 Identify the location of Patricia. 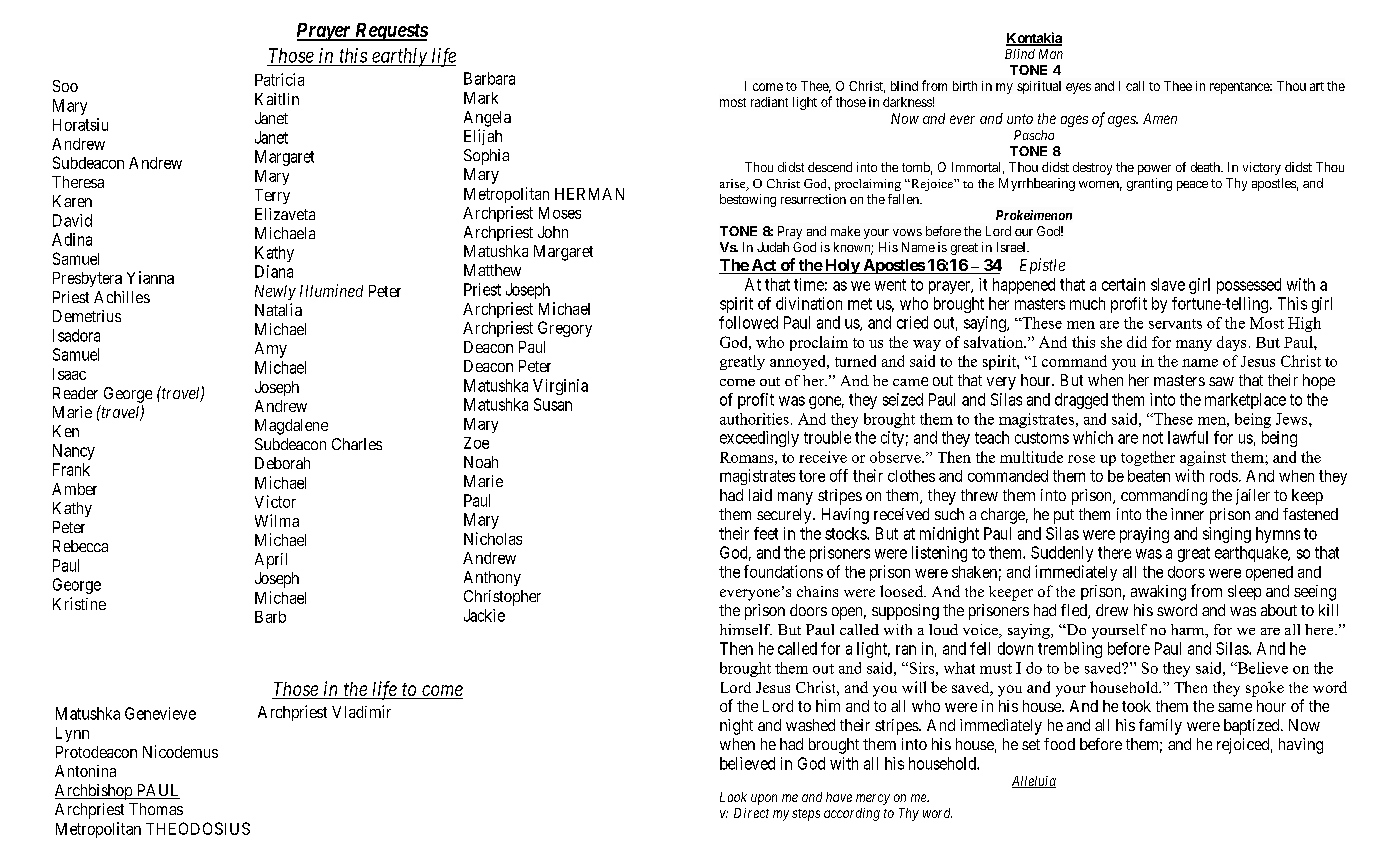
(279, 79).
